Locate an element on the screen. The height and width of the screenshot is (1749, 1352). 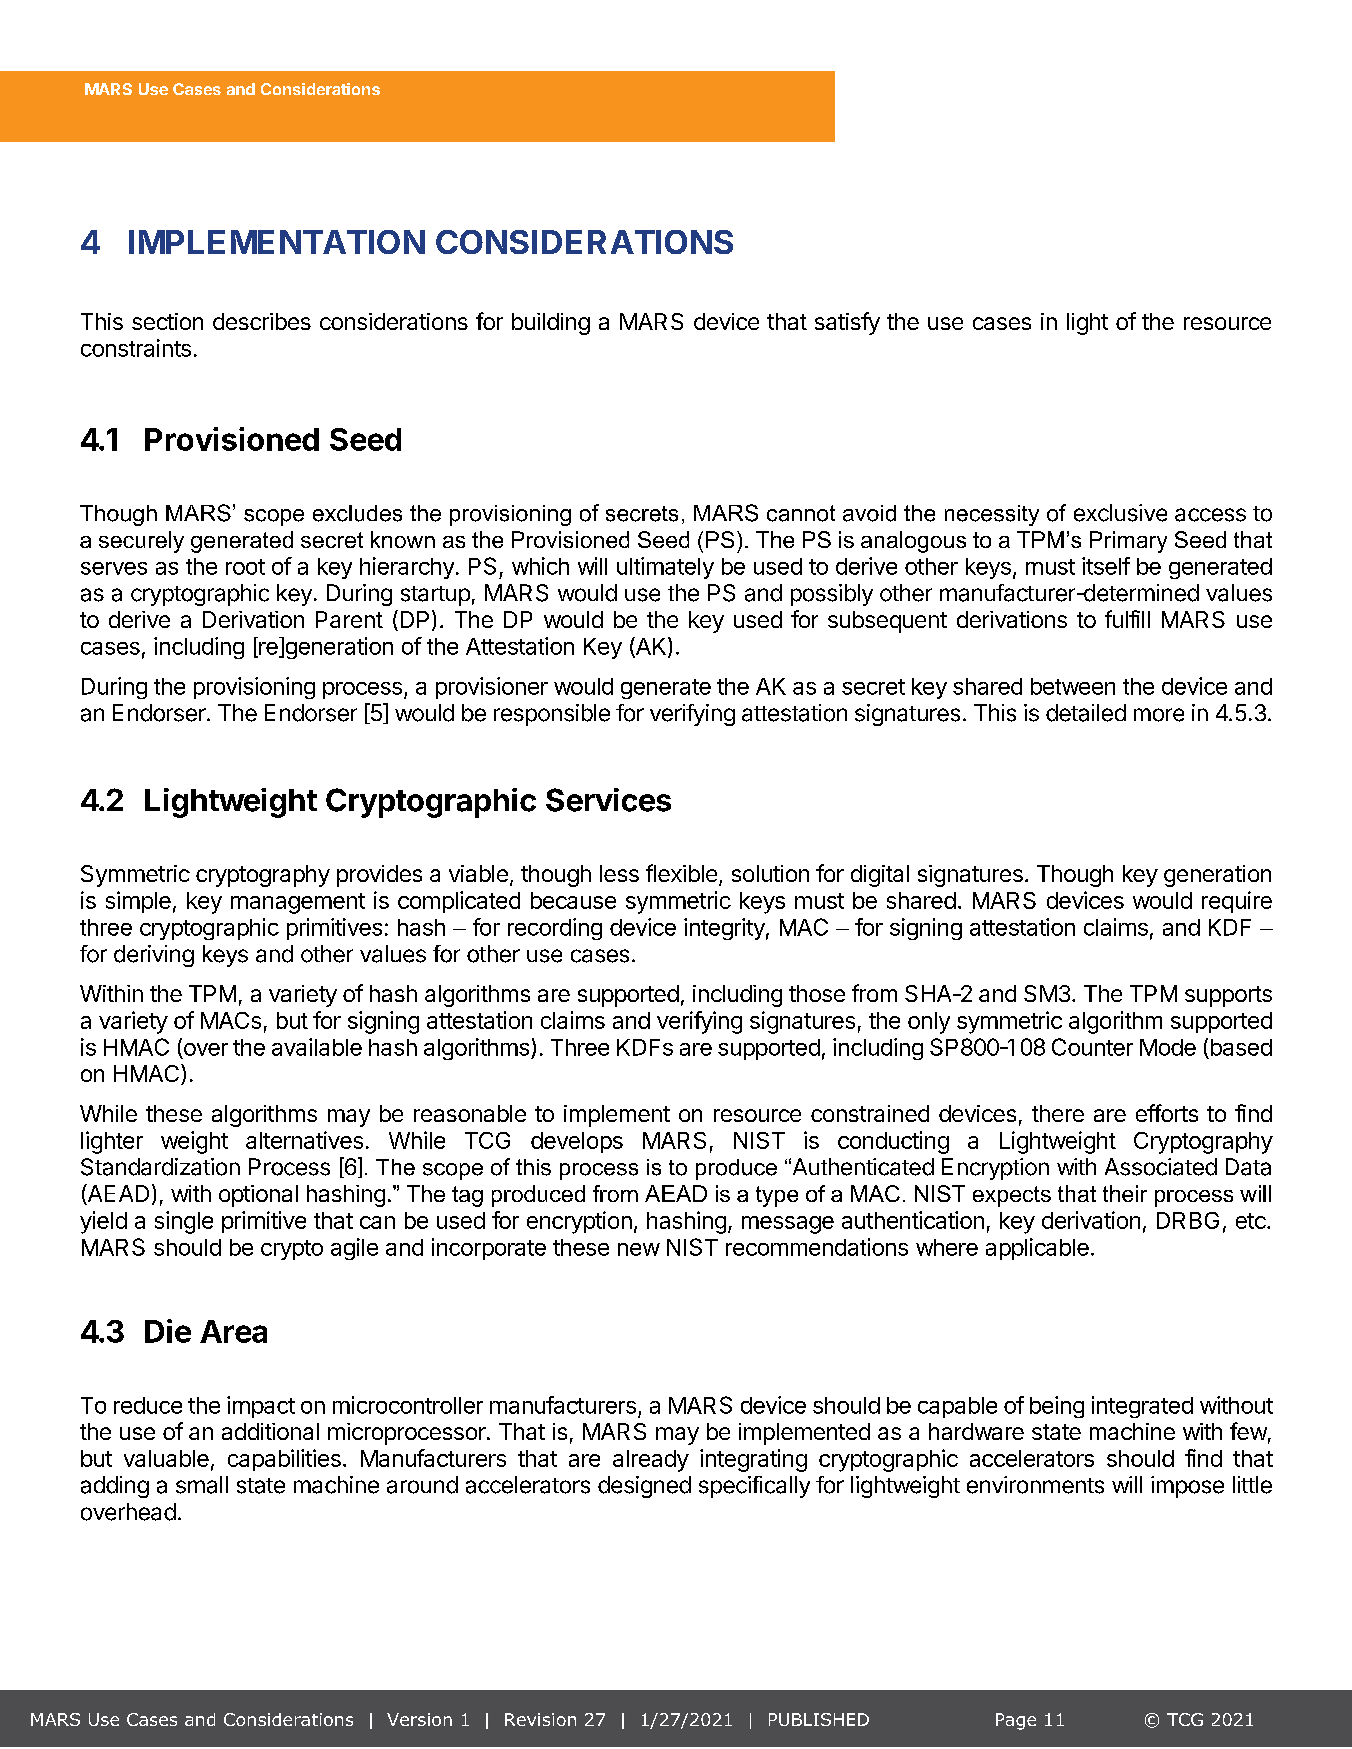
exclusive is located at coordinates (1120, 513).
